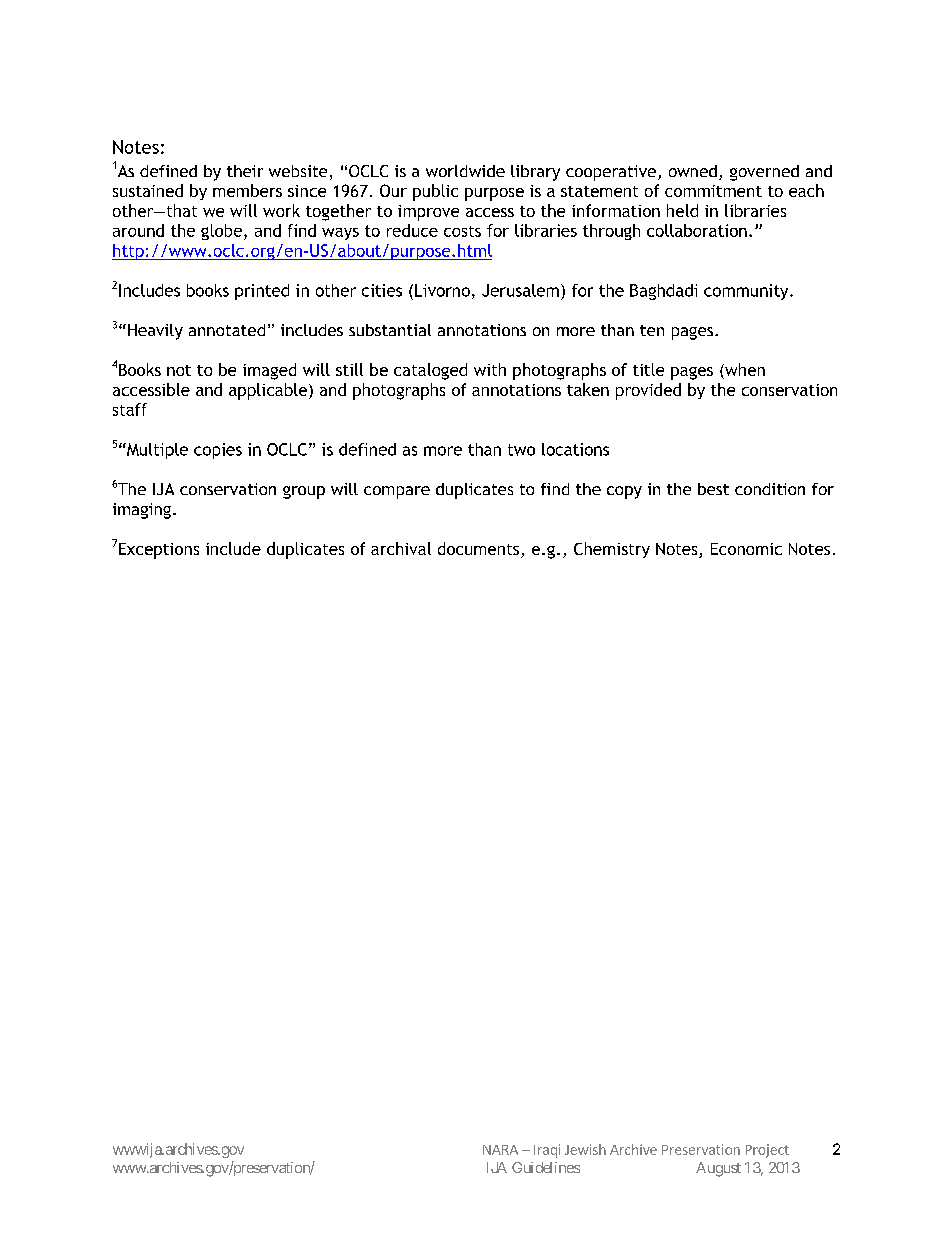  Describe the element at coordinates (746, 549) in the screenshot. I see `Economic` at that location.
